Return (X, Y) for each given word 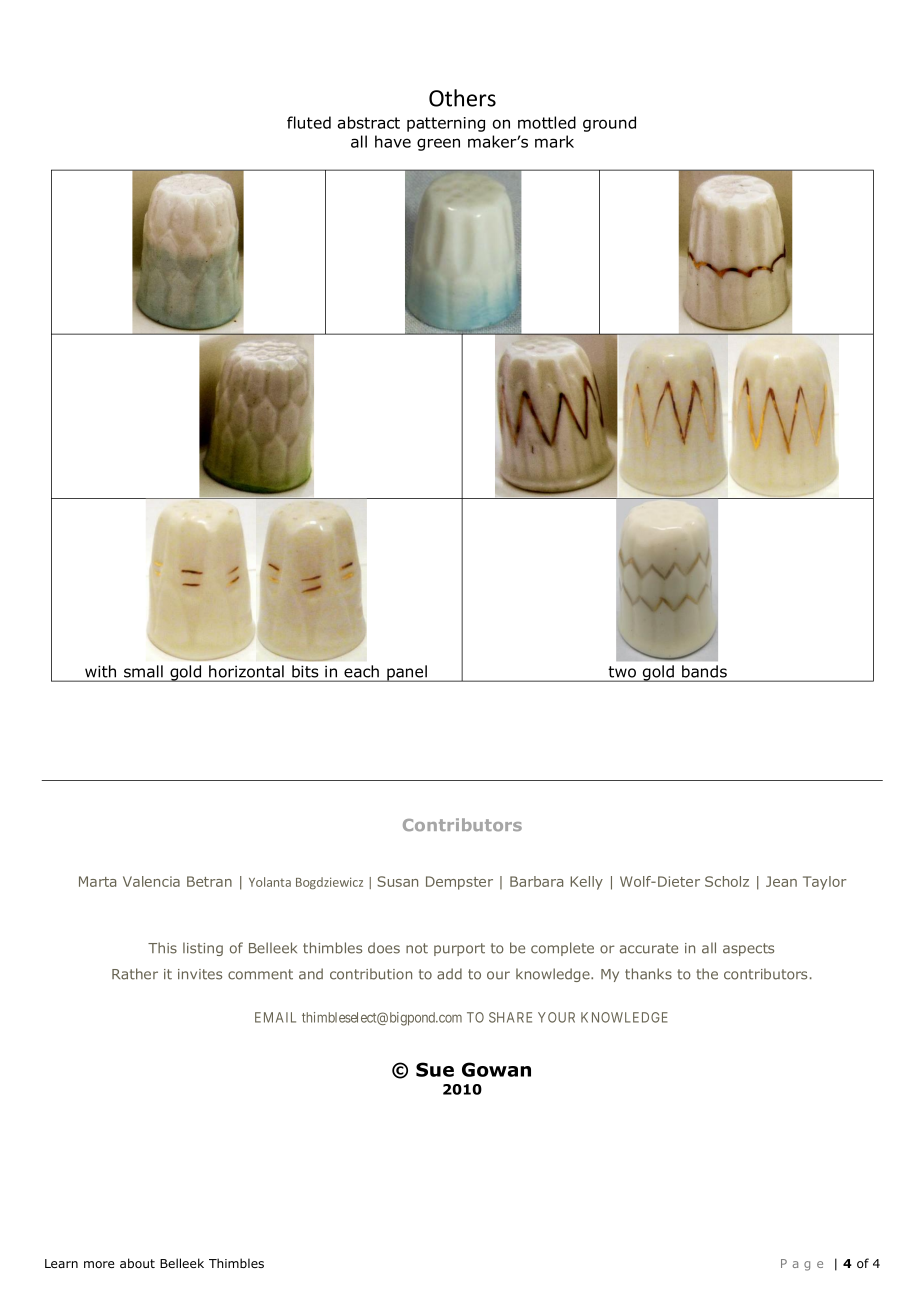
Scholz (727, 881)
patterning (446, 124)
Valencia (151, 881)
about (137, 1263)
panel (407, 673)
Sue (435, 1069)
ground (609, 124)
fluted (309, 122)
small (143, 671)
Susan (397, 881)
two (622, 672)
